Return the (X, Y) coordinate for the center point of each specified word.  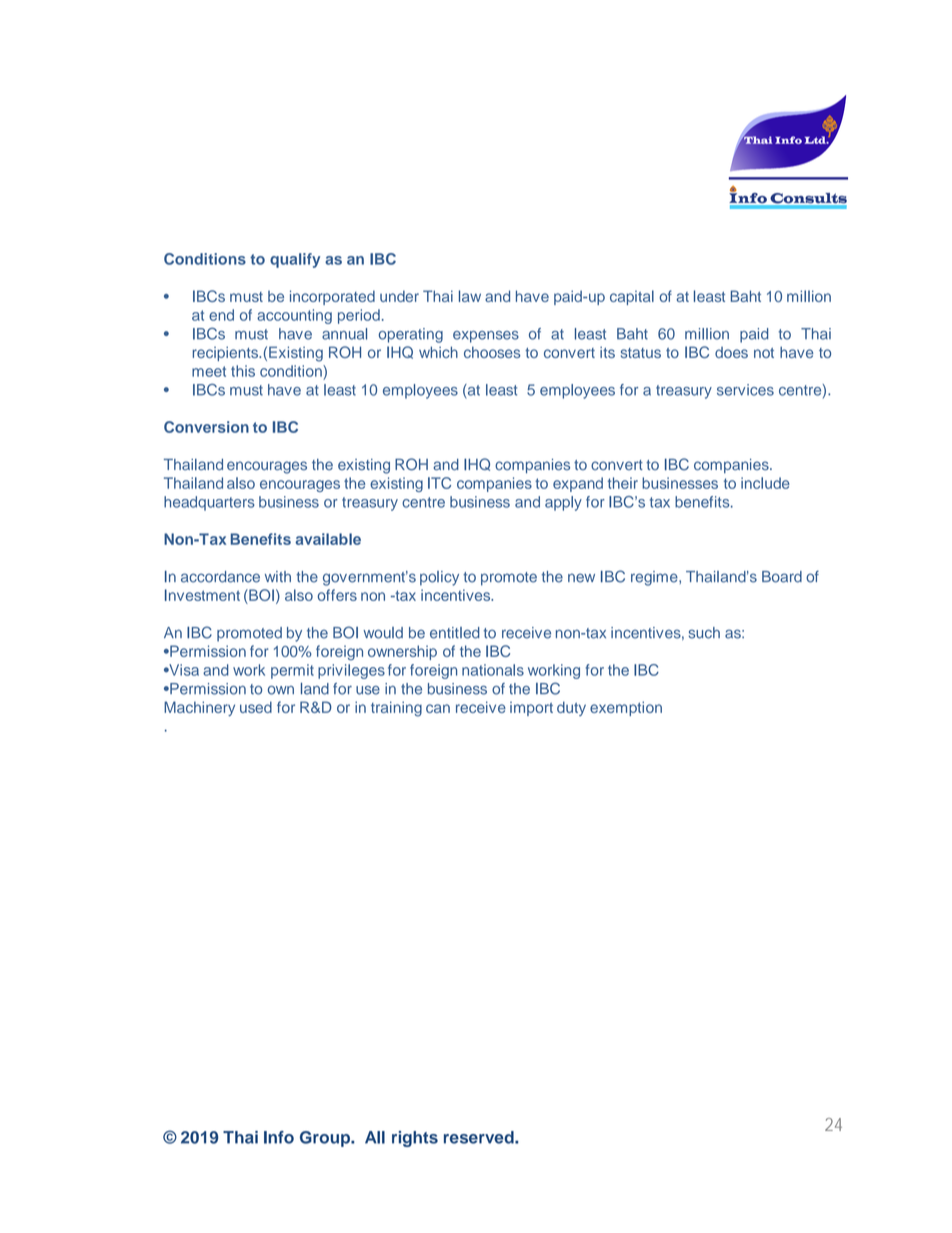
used (256, 707)
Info (279, 1137)
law (470, 296)
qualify (295, 260)
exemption (626, 708)
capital (632, 297)
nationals (493, 670)
